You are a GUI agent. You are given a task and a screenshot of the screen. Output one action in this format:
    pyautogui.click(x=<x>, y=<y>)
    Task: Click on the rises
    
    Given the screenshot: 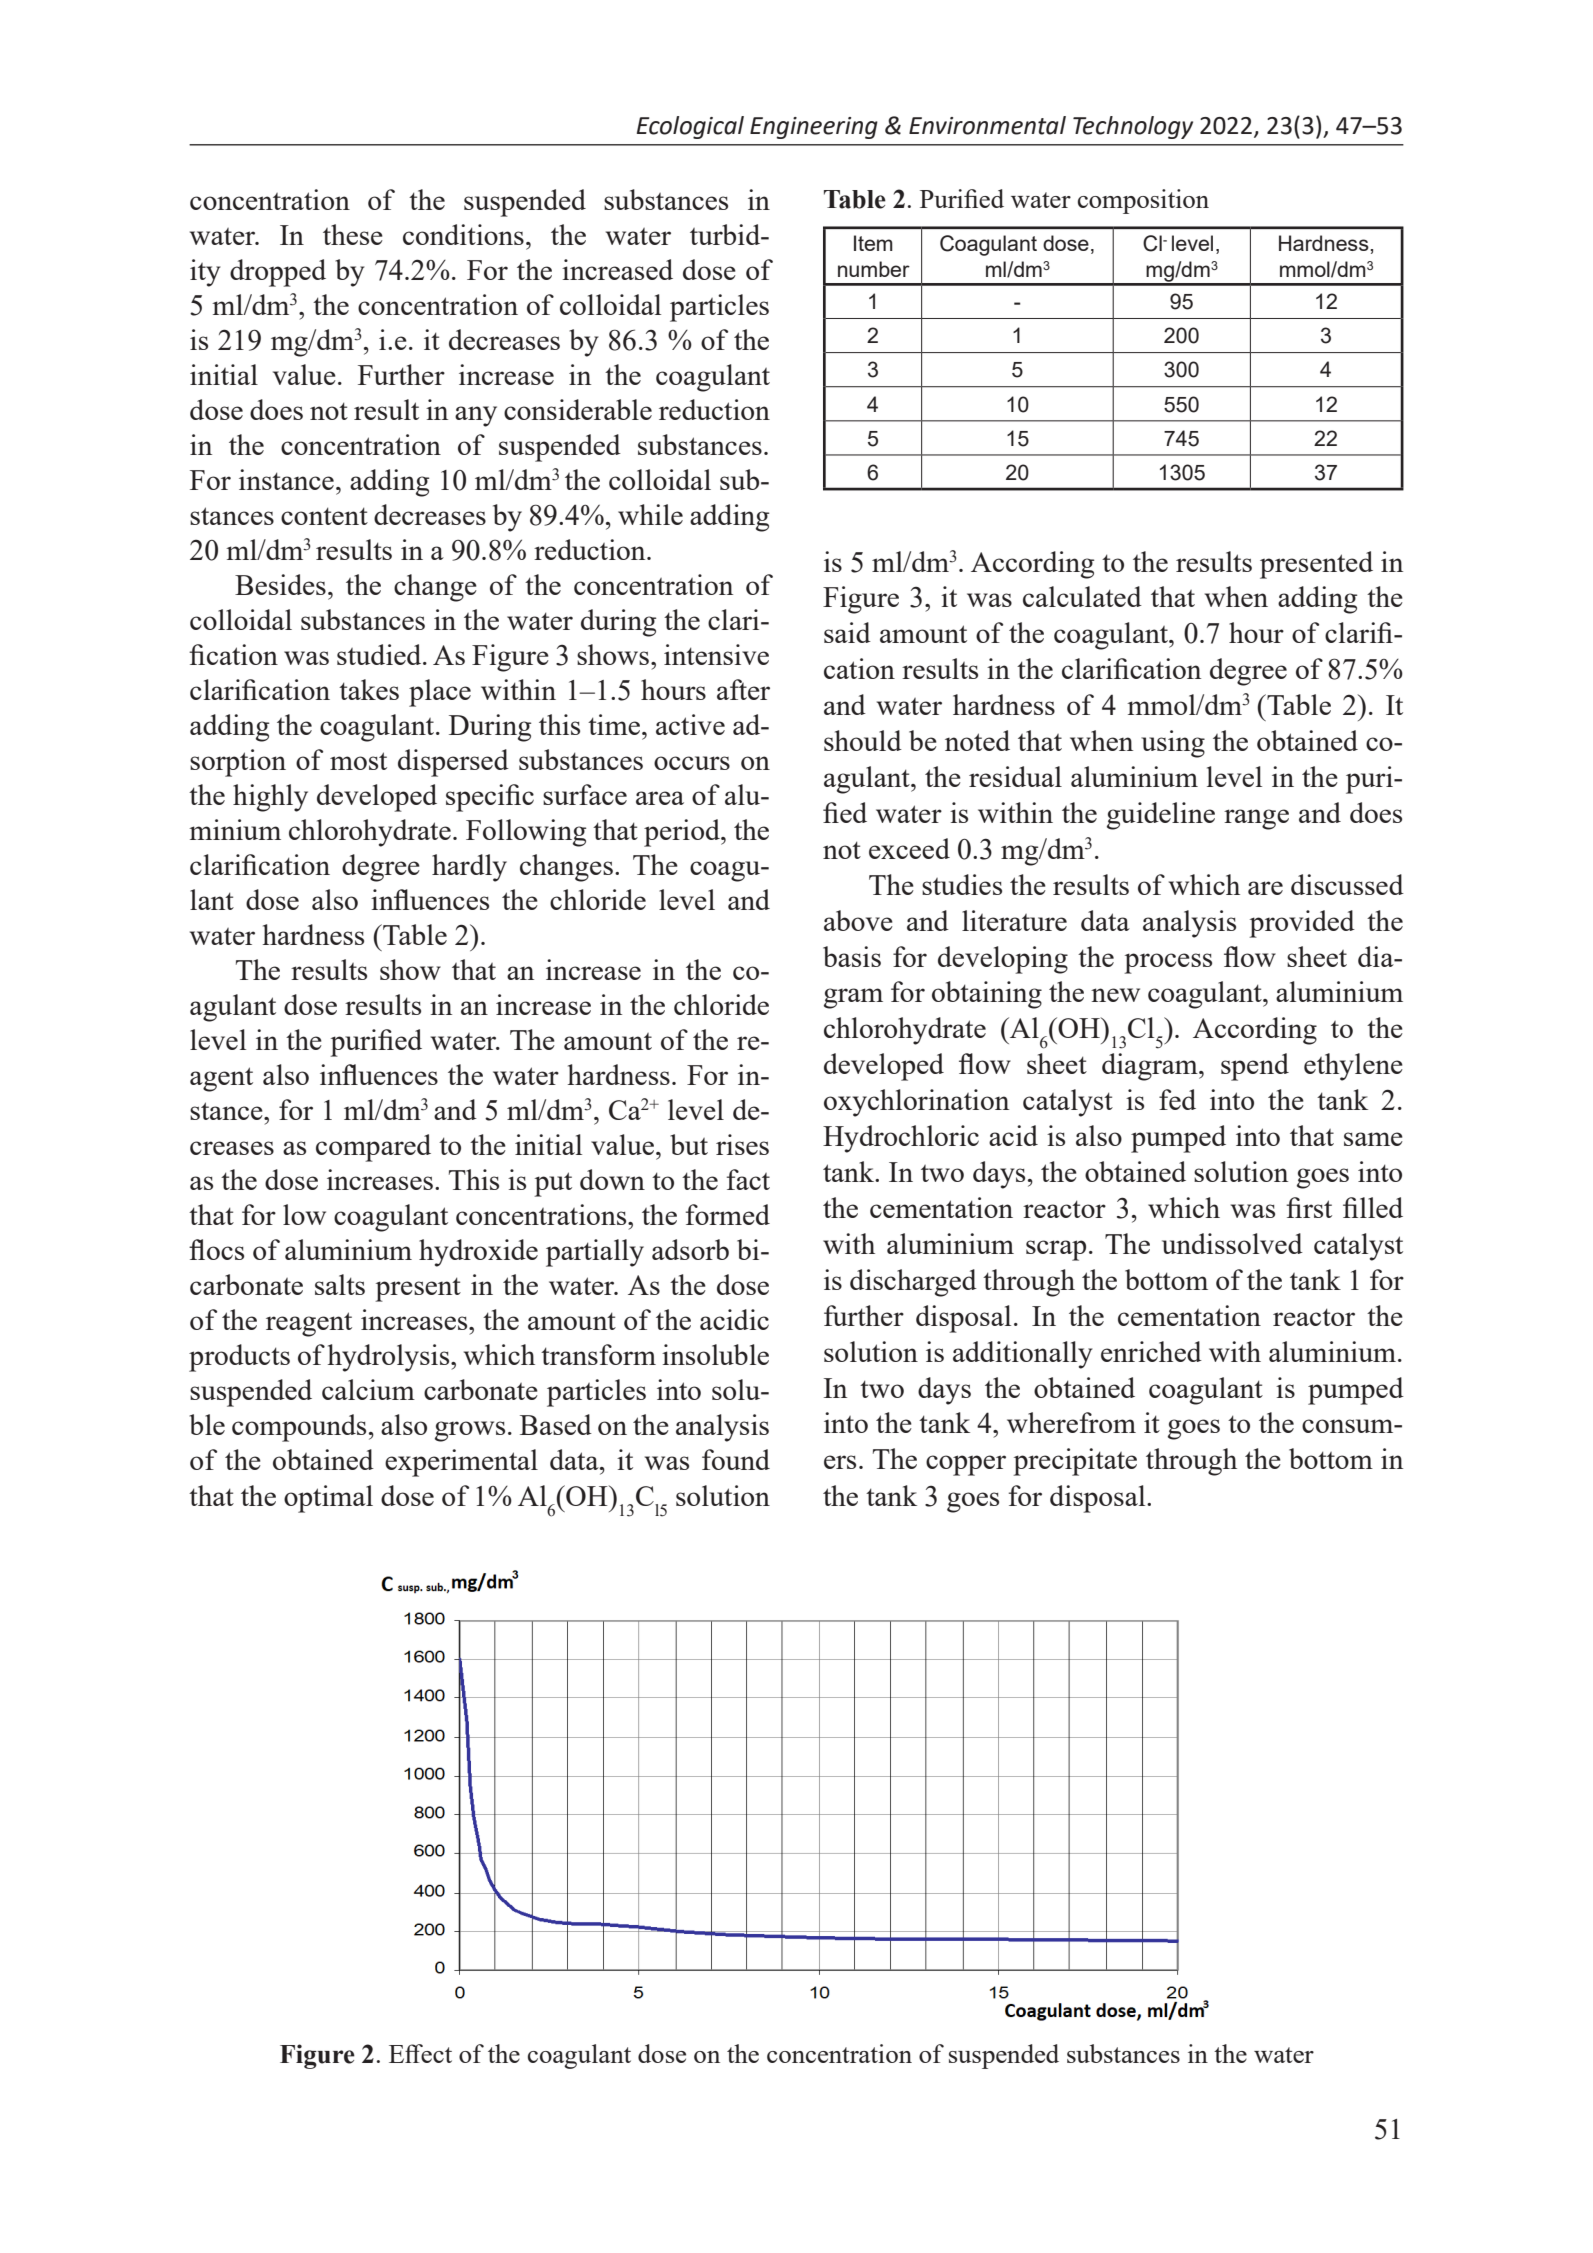 What is the action you would take?
    pyautogui.click(x=742, y=1144)
